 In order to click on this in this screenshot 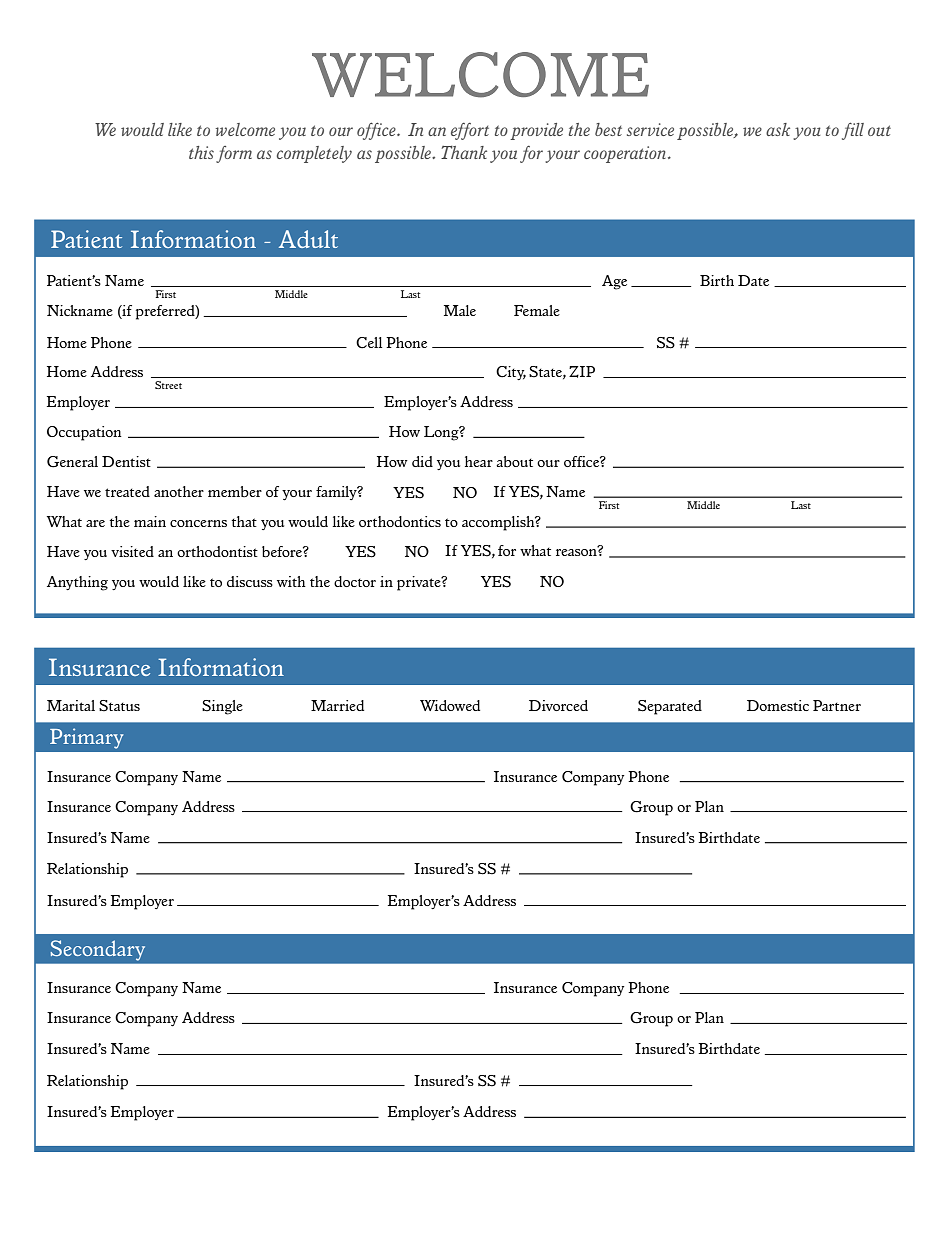, I will do `click(201, 152)`.
